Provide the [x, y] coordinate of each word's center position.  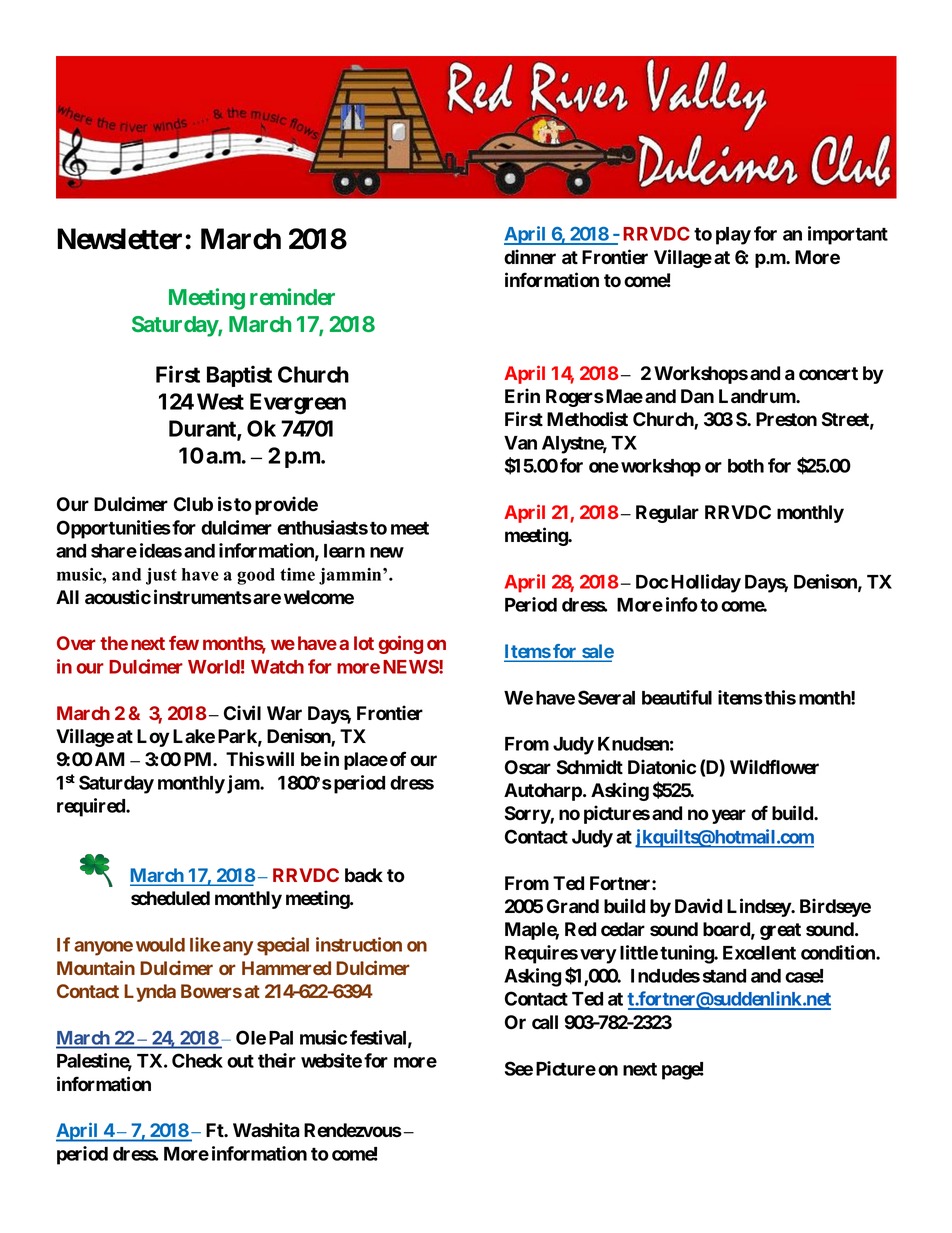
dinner [530, 257]
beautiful [677, 697]
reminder [292, 296]
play [733, 236]
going [400, 644]
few [184, 643]
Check [197, 1060]
